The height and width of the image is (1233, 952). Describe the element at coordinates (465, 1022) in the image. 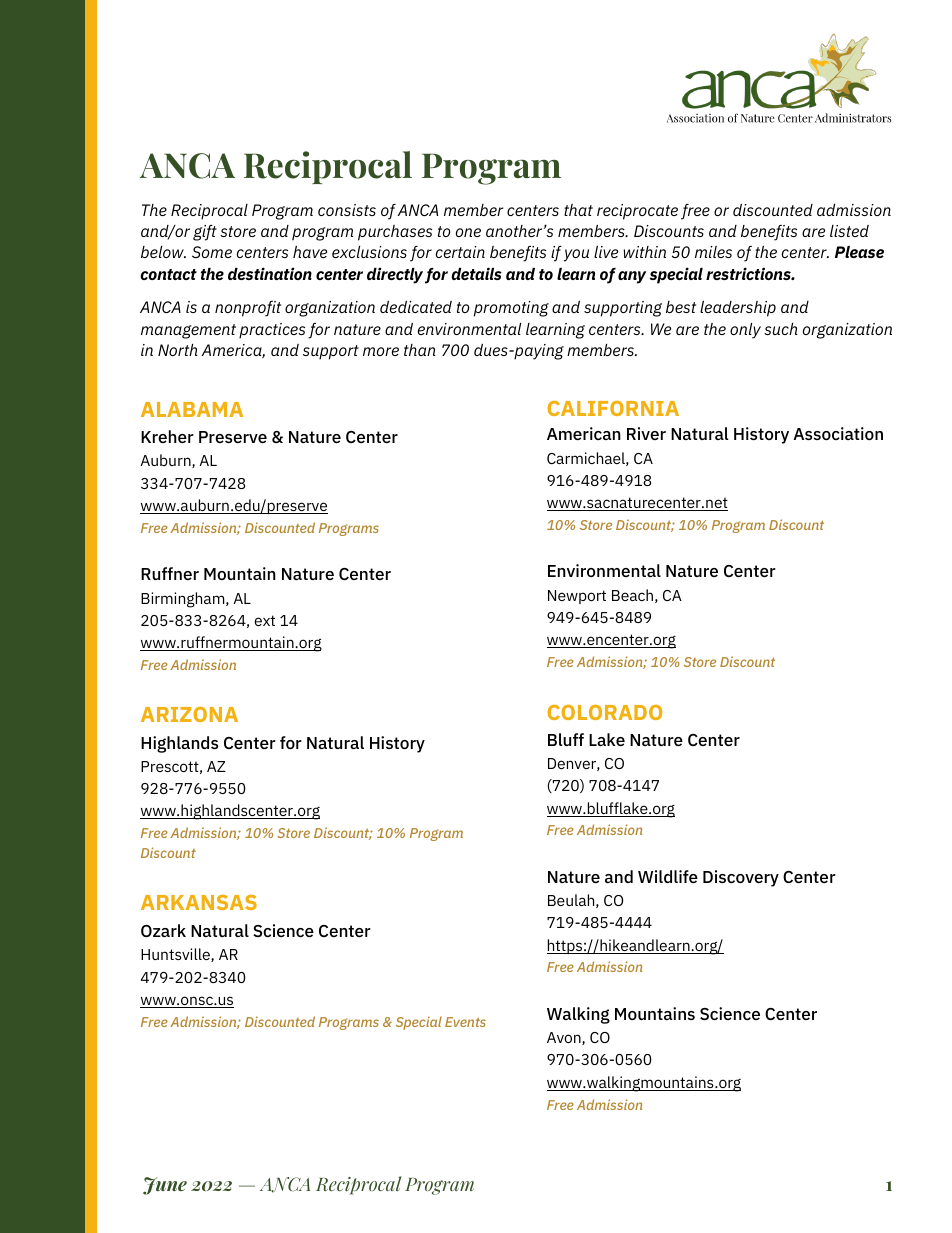

I see `Events` at that location.
